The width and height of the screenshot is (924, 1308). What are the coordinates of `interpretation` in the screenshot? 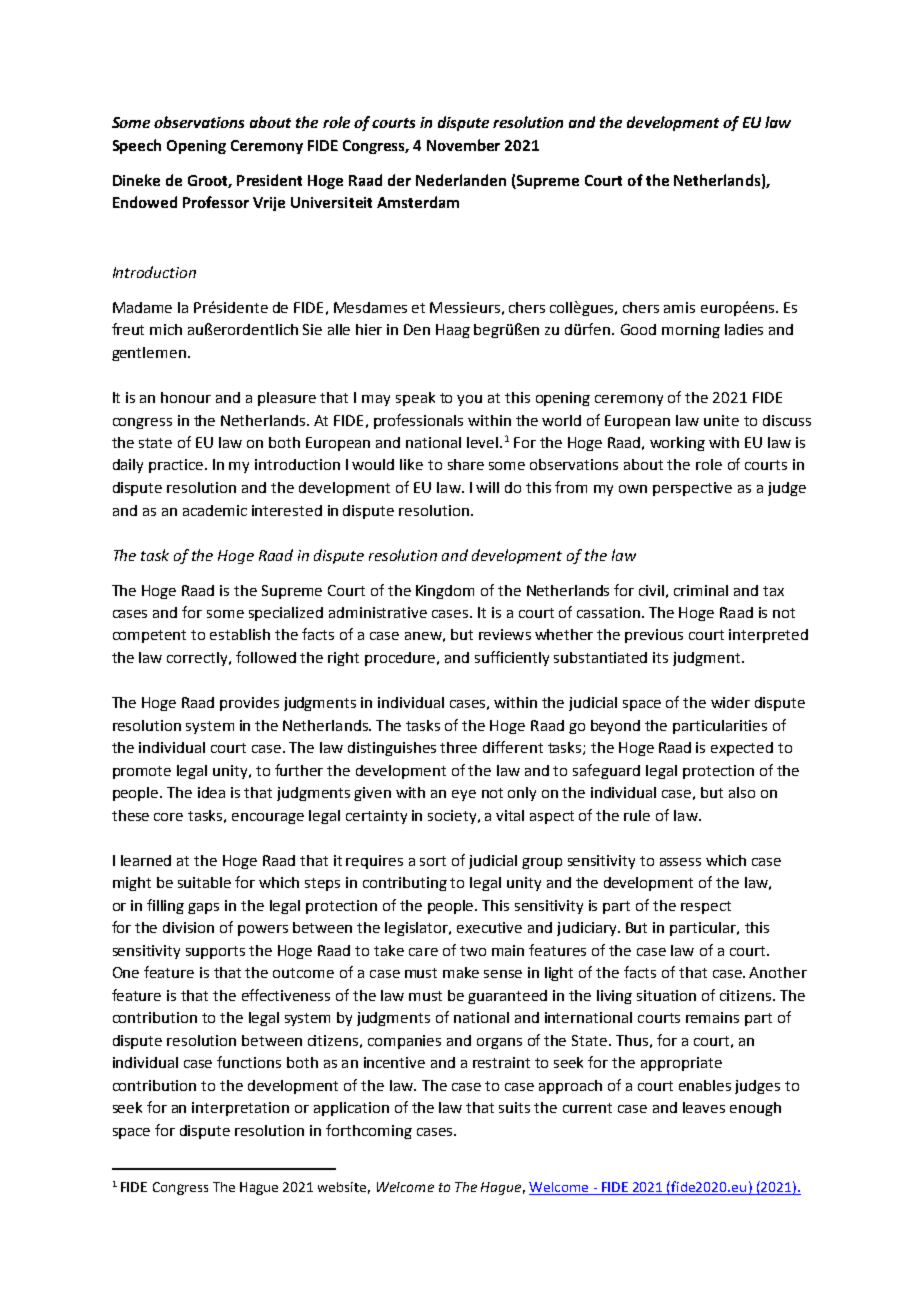 It's located at (240, 1109).
